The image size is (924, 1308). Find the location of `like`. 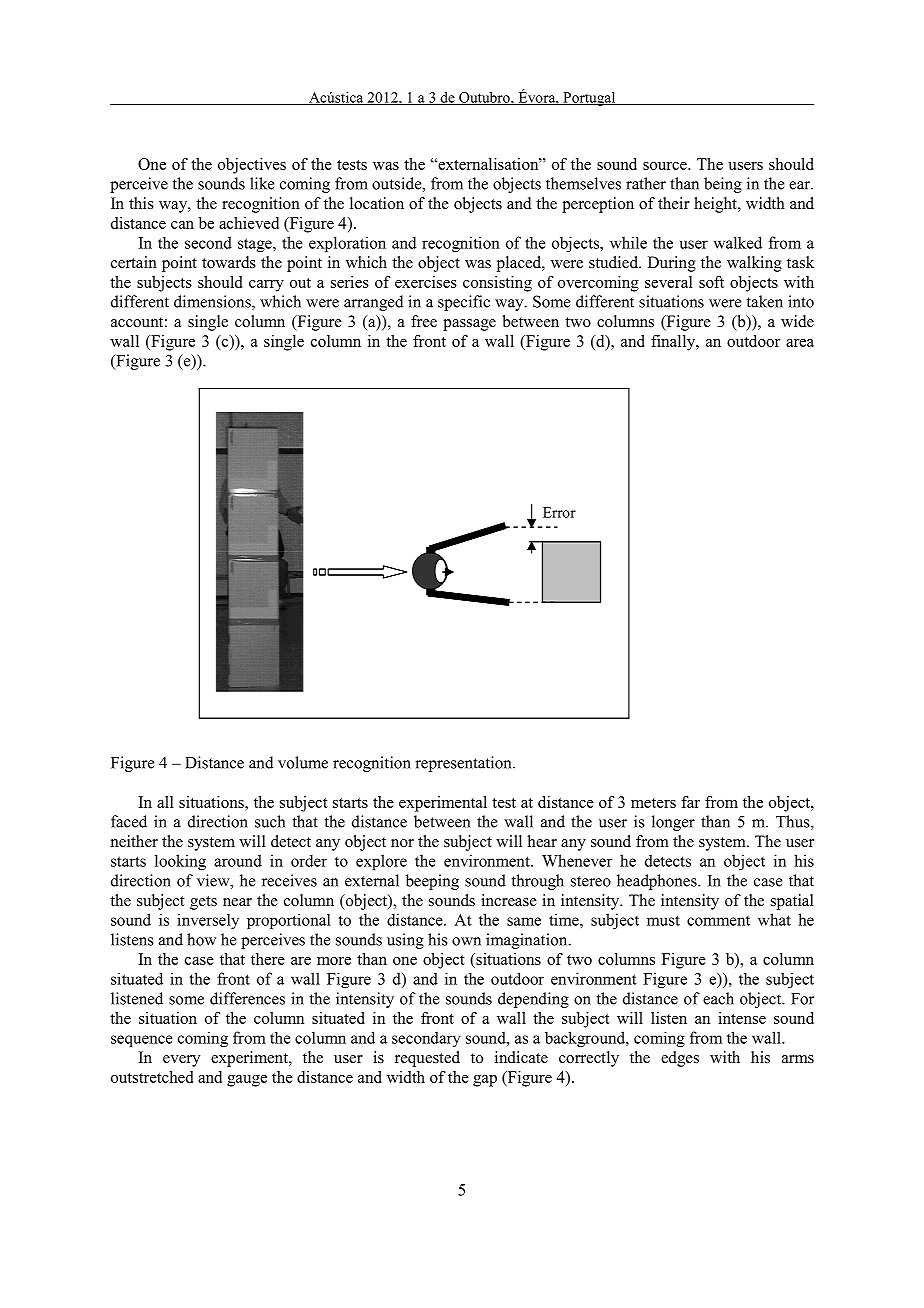

like is located at coordinates (262, 183).
